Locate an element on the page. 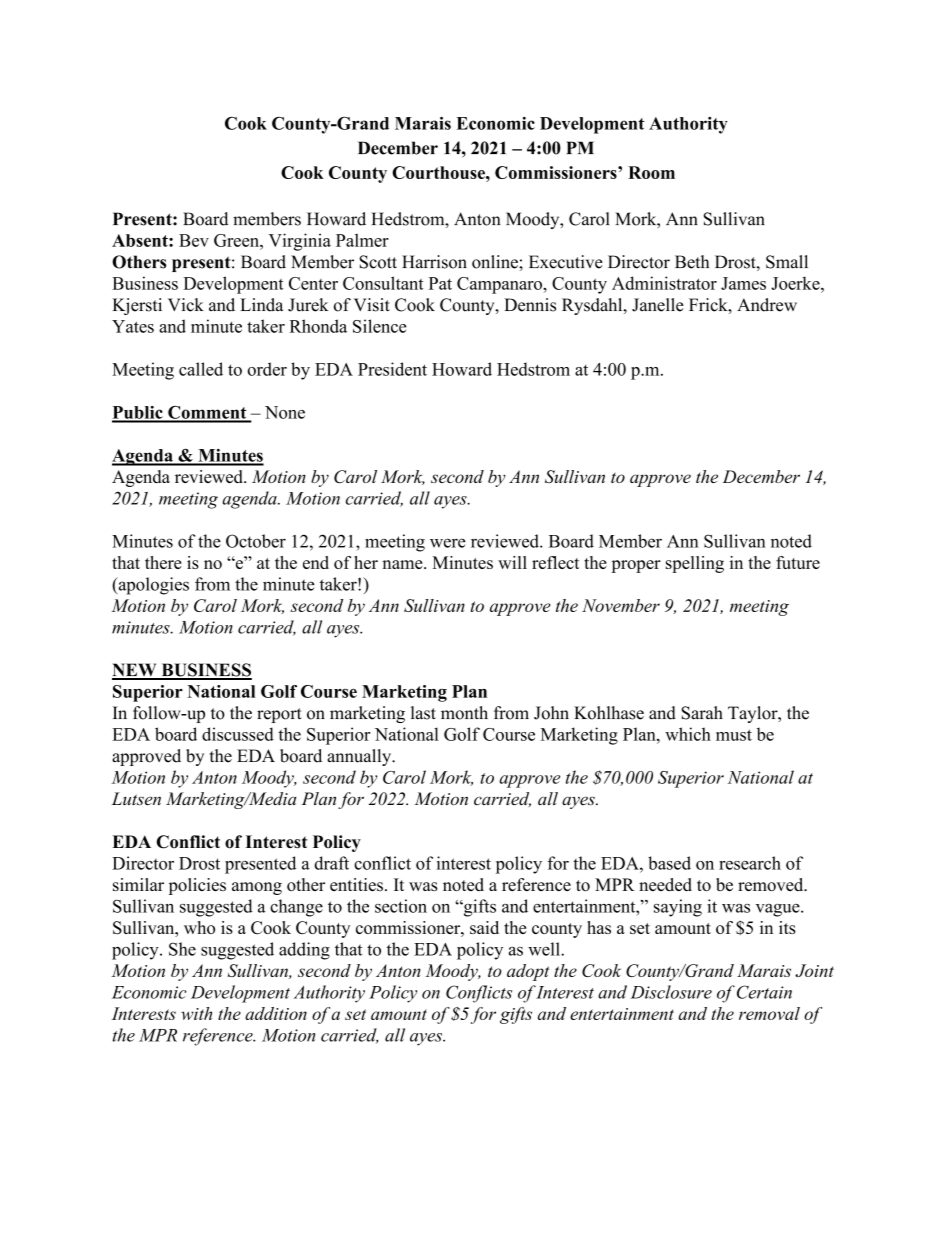 The image size is (952, 1233). were is located at coordinates (448, 543).
